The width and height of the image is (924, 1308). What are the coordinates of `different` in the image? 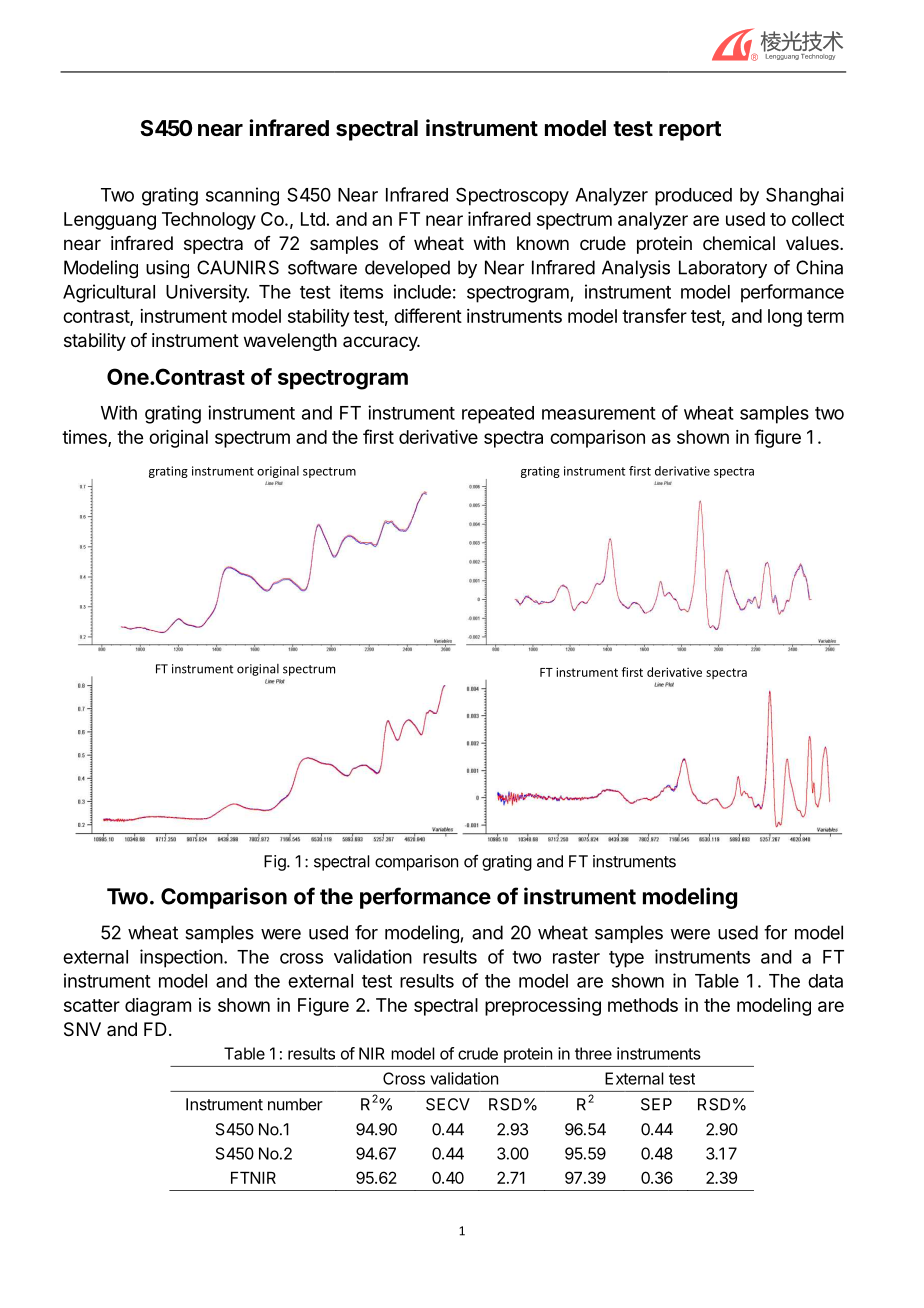 It's located at (428, 315).
